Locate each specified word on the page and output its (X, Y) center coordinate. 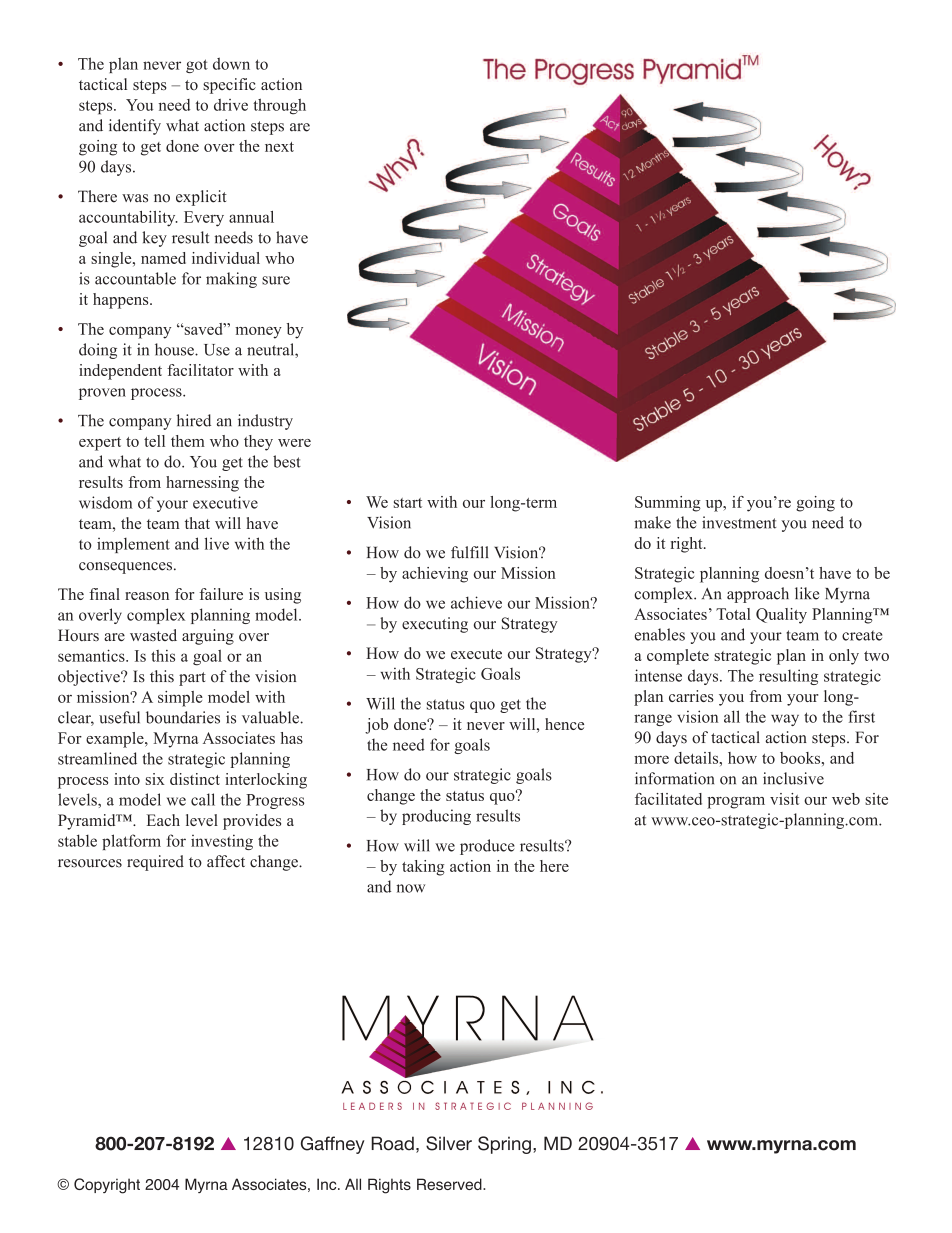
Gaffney (333, 1145)
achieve (476, 602)
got (197, 66)
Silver (449, 1143)
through (279, 107)
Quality (781, 616)
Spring (504, 1145)
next (279, 147)
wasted (153, 635)
